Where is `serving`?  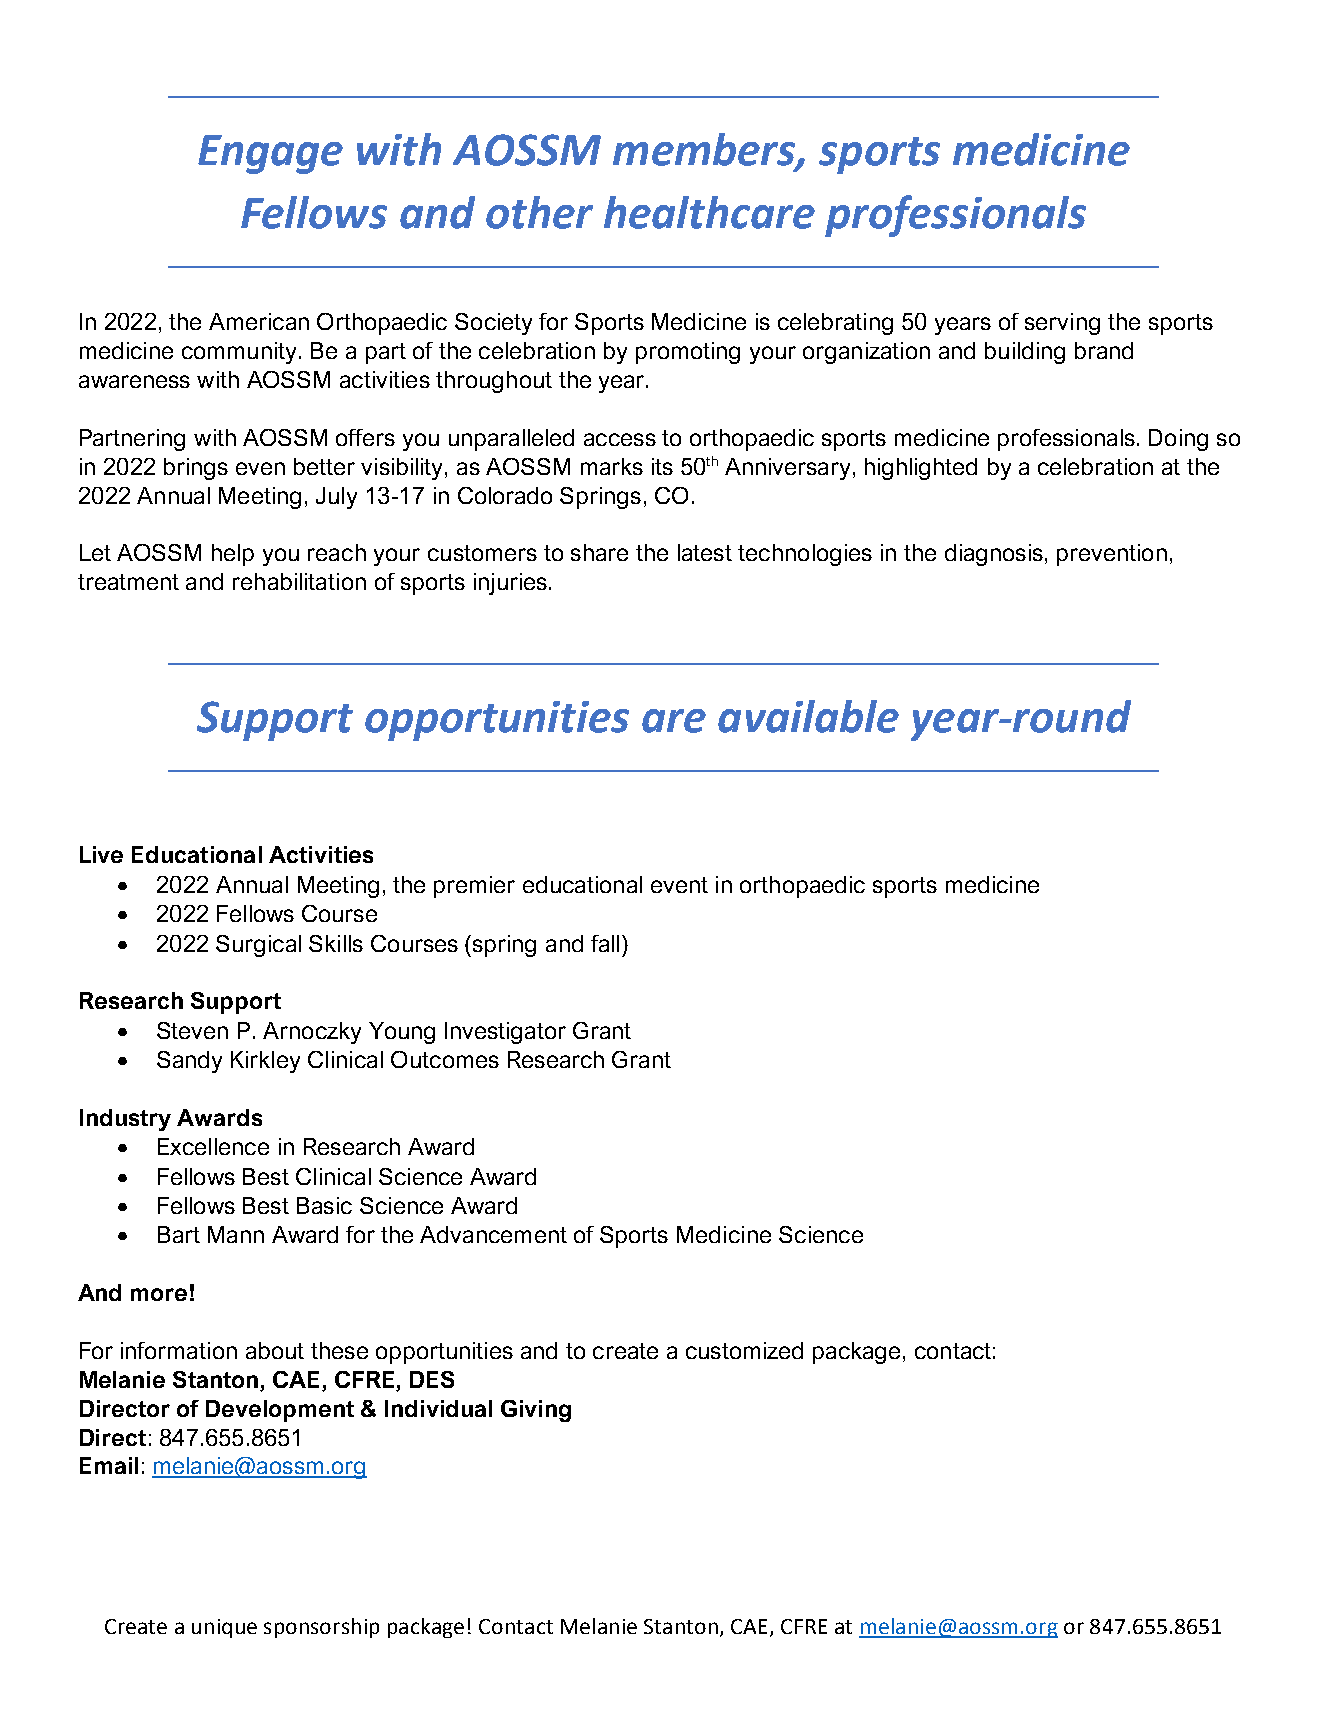
serving is located at coordinates (1062, 324).
